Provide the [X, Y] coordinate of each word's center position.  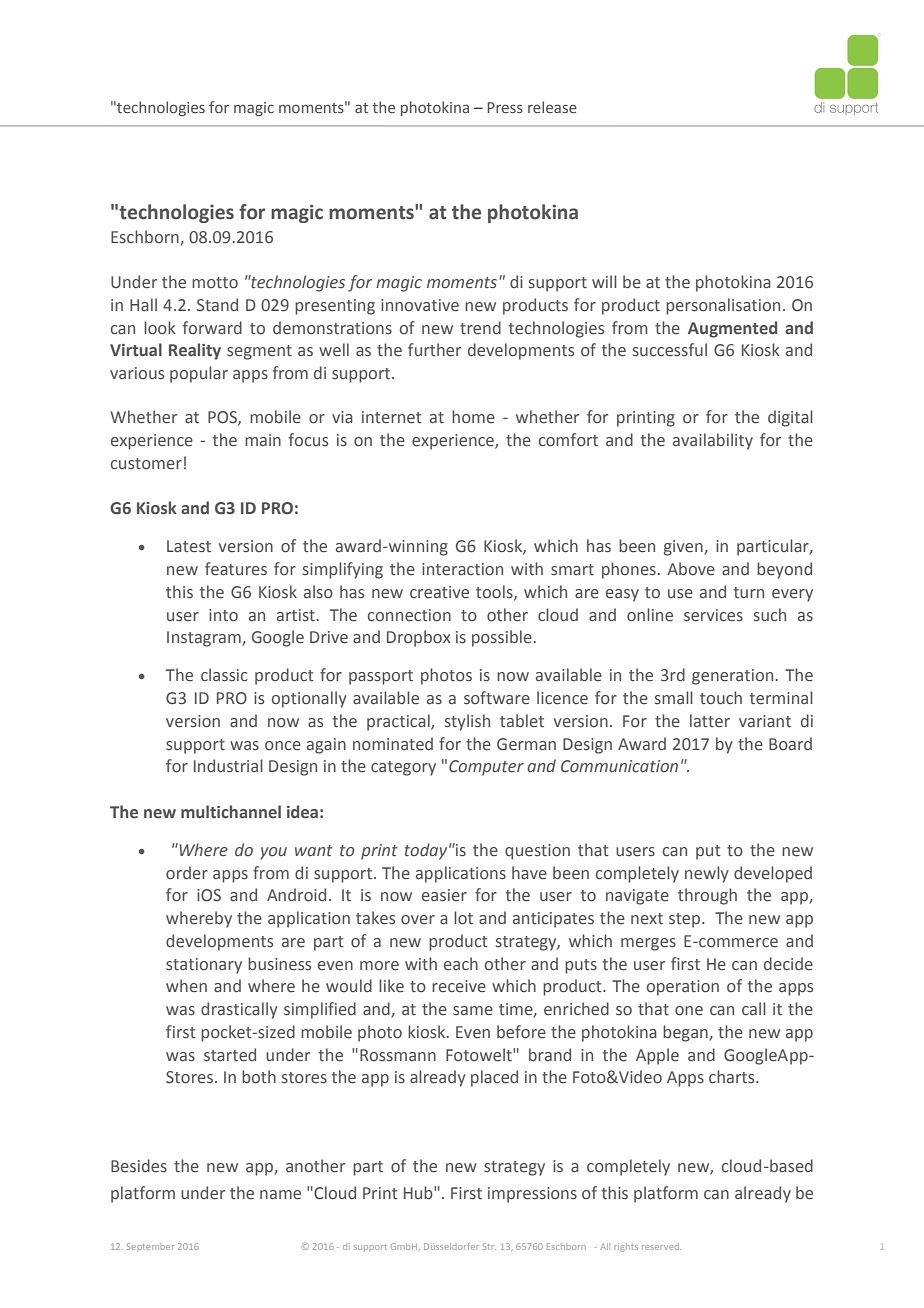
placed [494, 1078]
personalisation [723, 306]
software [497, 698]
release [552, 107]
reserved [661, 1246]
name [280, 1195]
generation [732, 677]
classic [224, 675]
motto [215, 283]
